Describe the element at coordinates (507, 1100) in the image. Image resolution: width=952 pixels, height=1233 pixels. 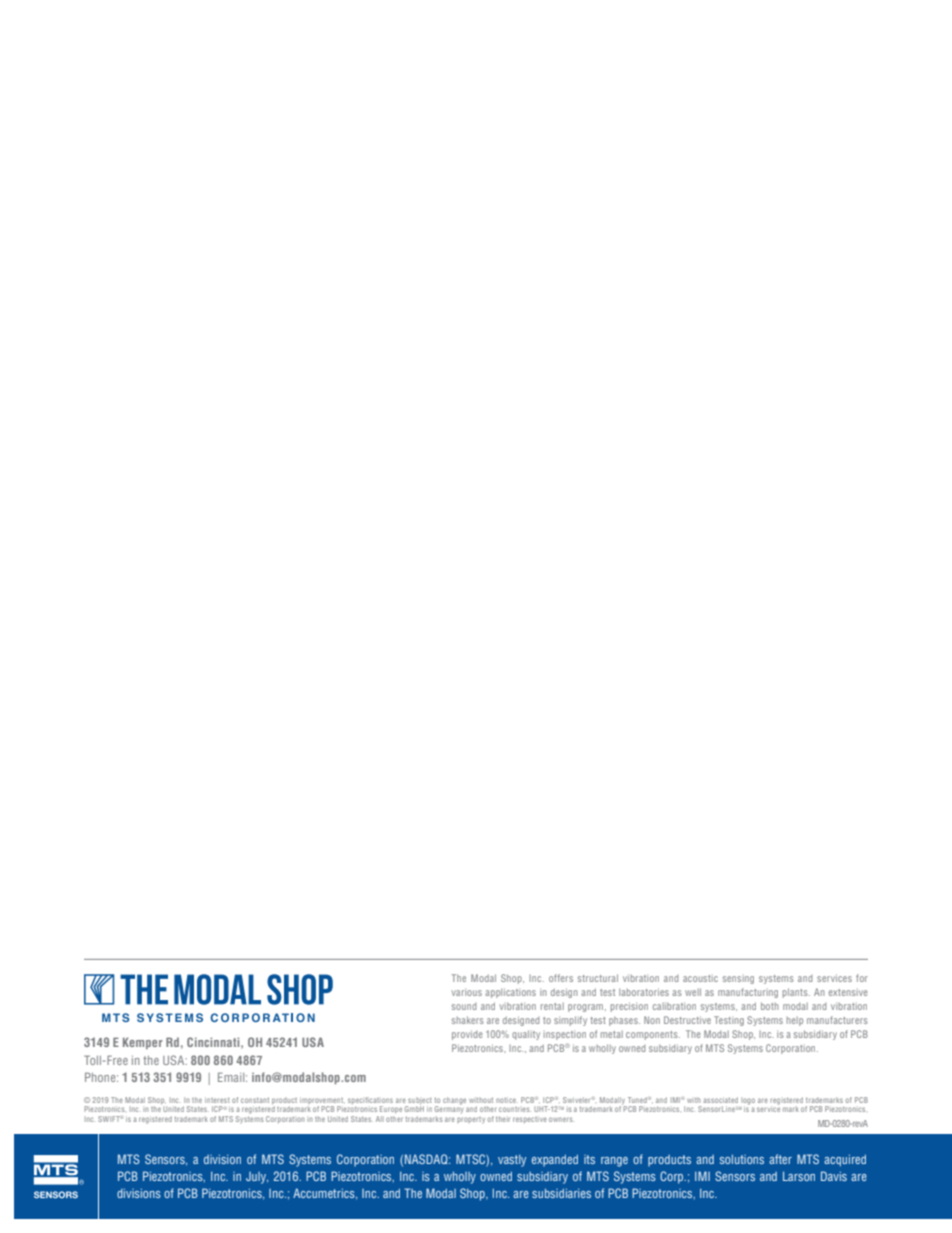
I see `notice` at that location.
